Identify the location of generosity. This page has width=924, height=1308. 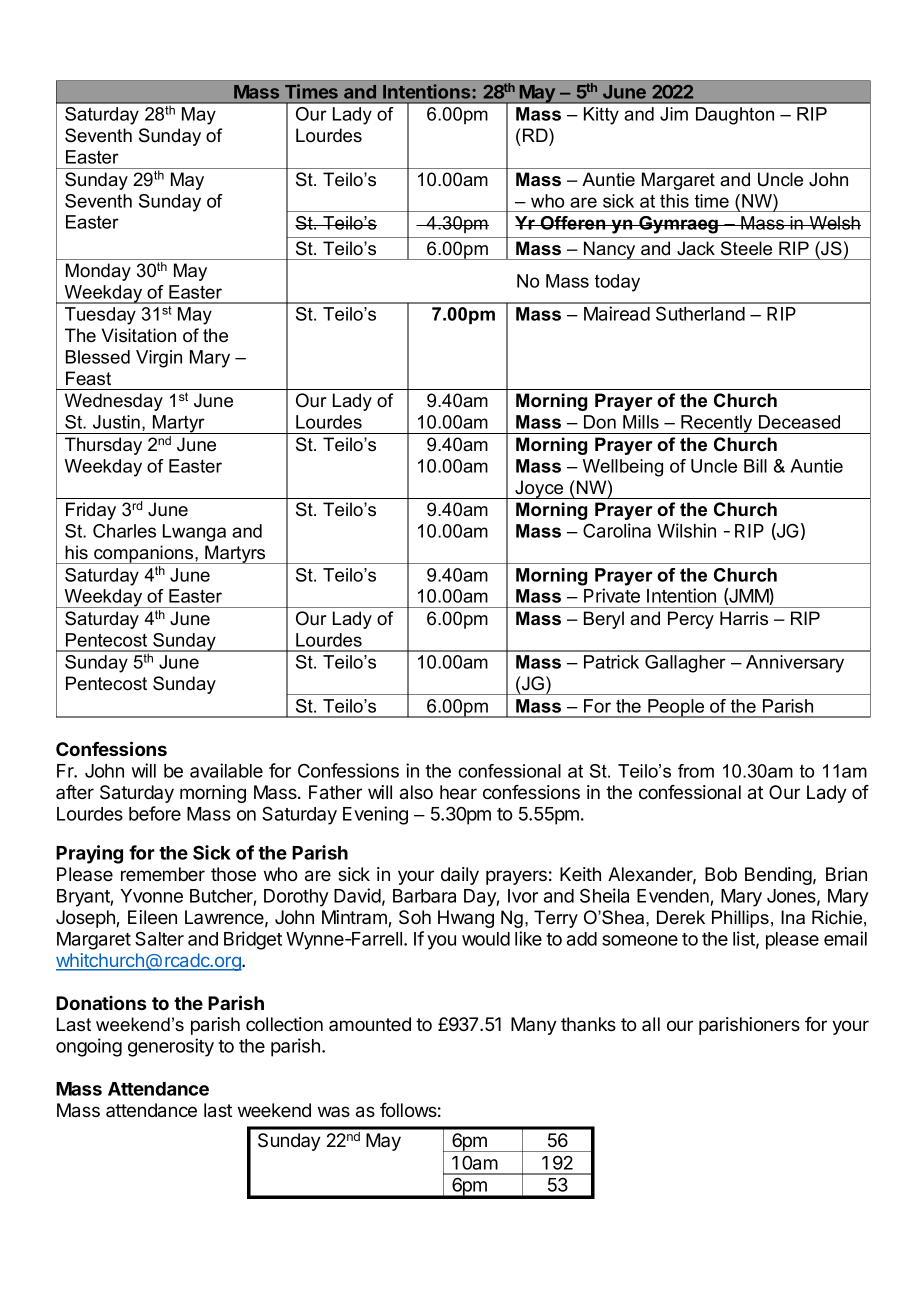
(171, 1047).
